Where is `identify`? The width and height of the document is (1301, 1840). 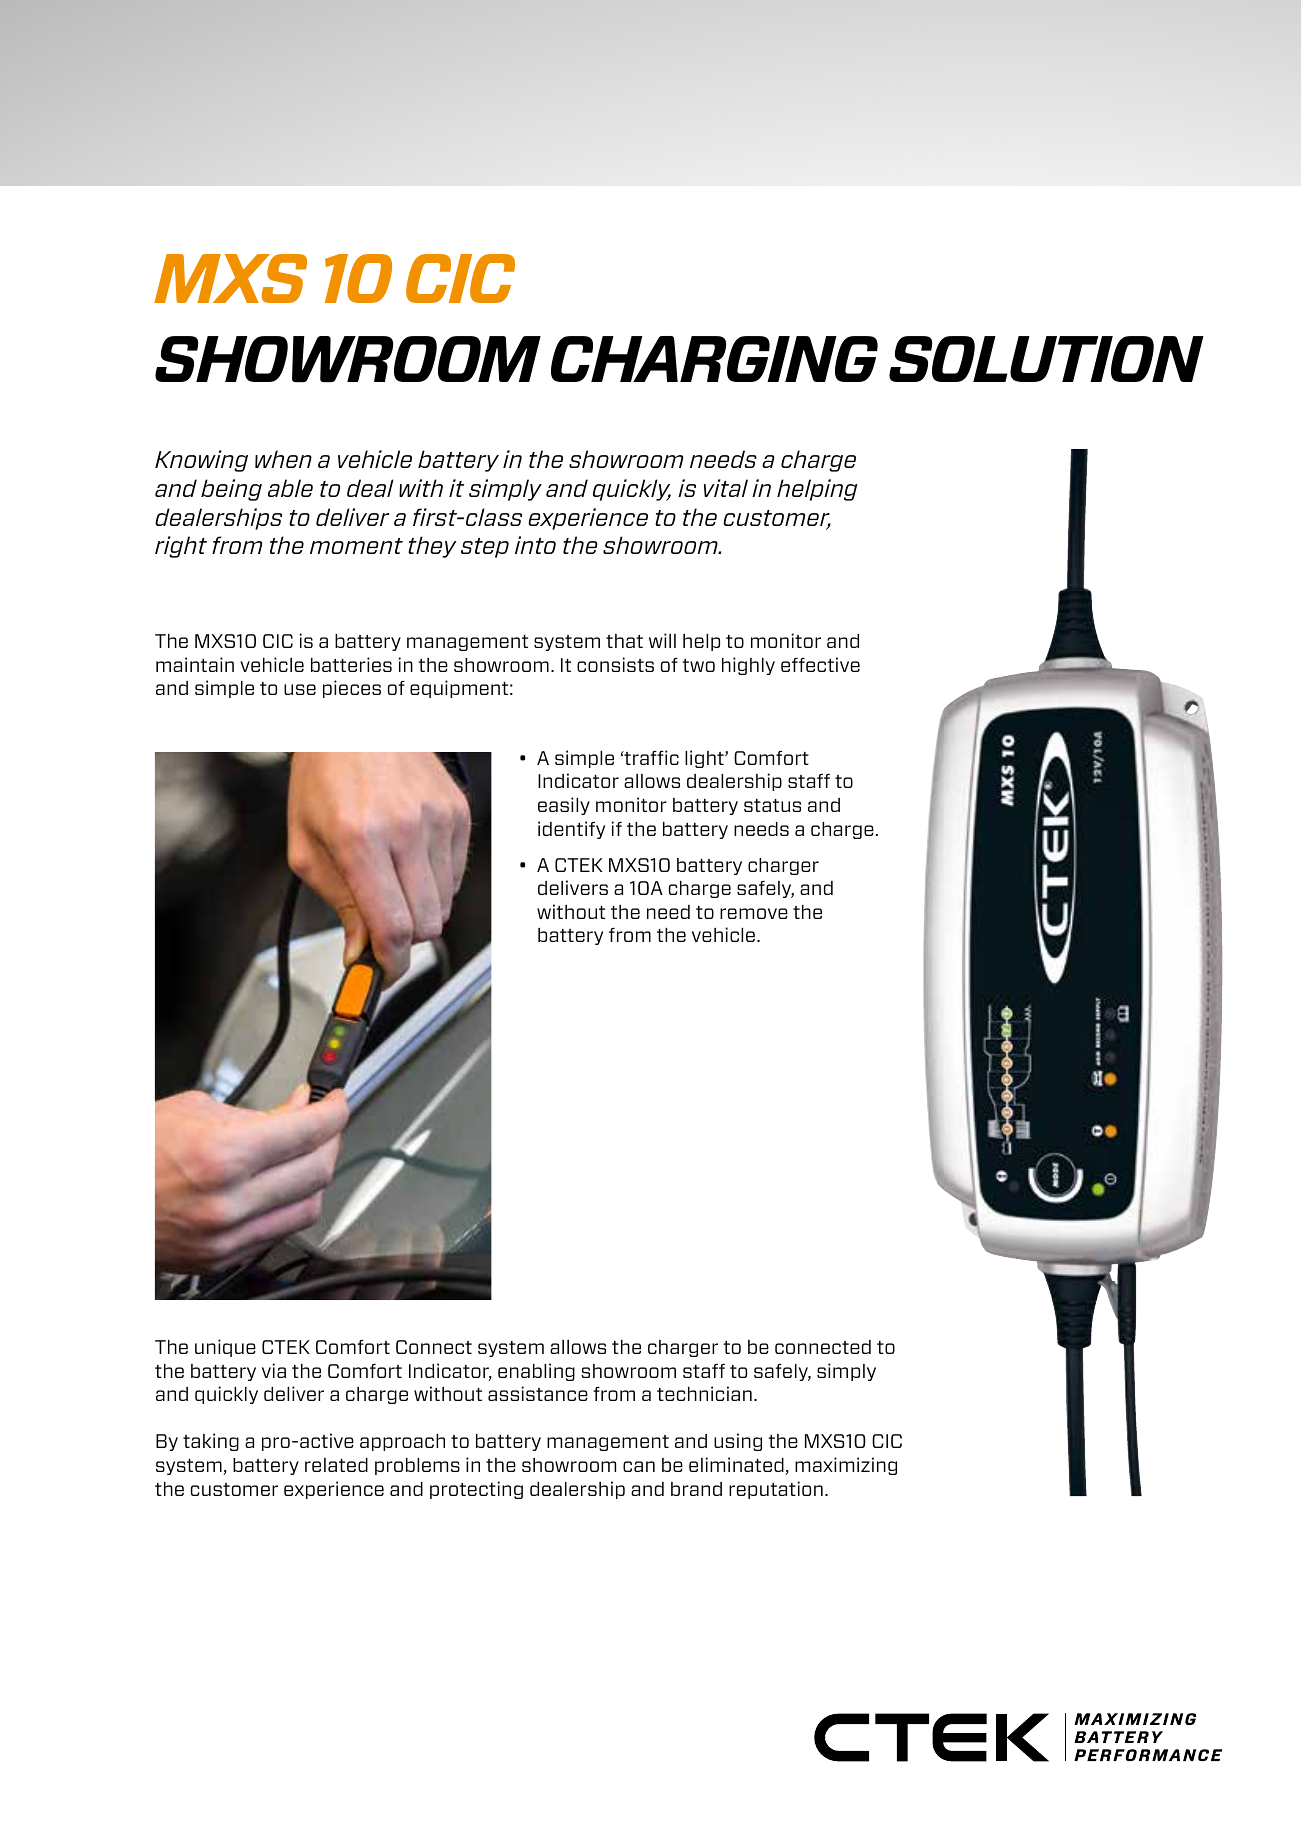 identify is located at coordinates (571, 830).
